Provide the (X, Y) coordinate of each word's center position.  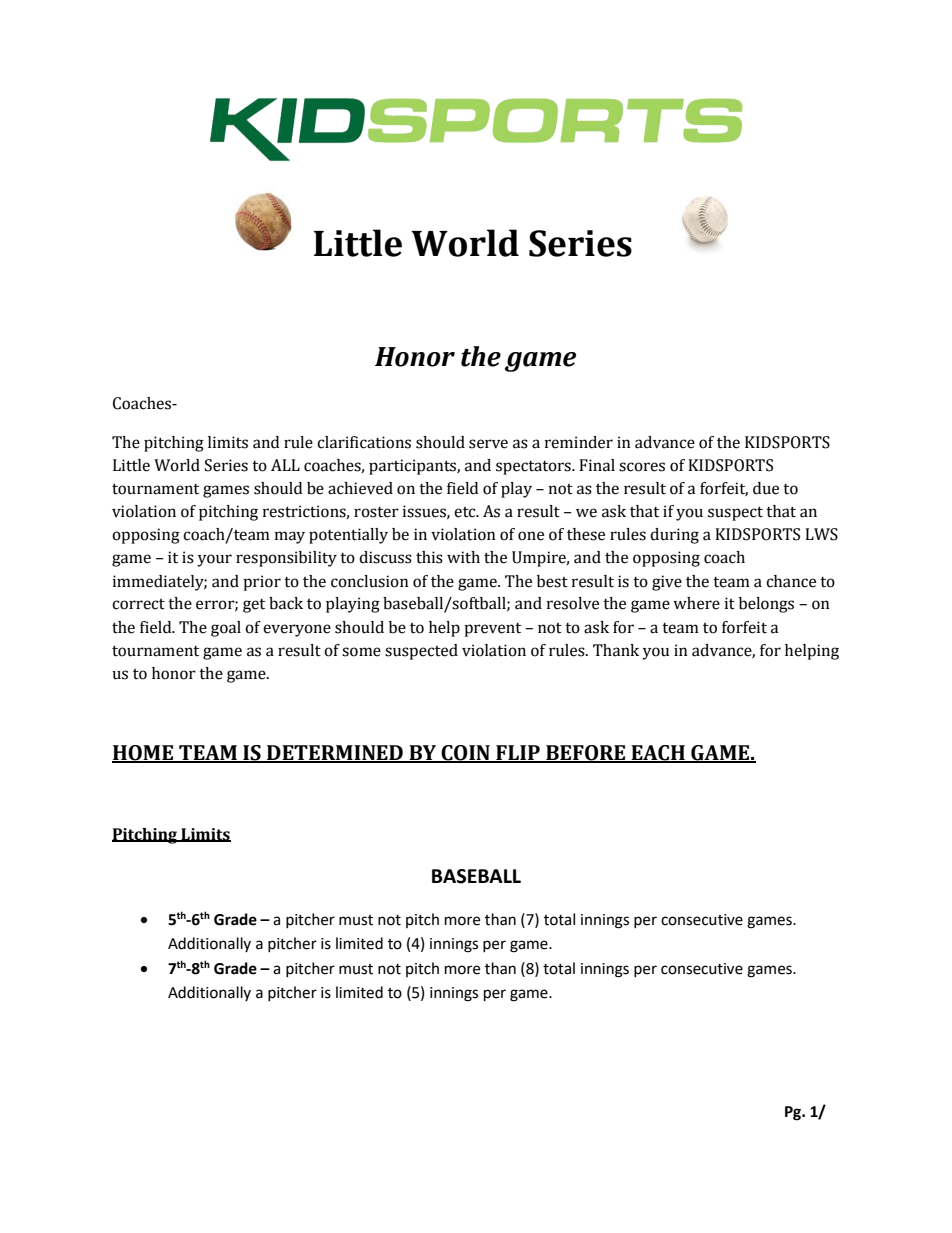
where (696, 603)
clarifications (364, 442)
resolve (573, 603)
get (254, 606)
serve (488, 444)
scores (642, 467)
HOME (144, 754)
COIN (465, 754)
